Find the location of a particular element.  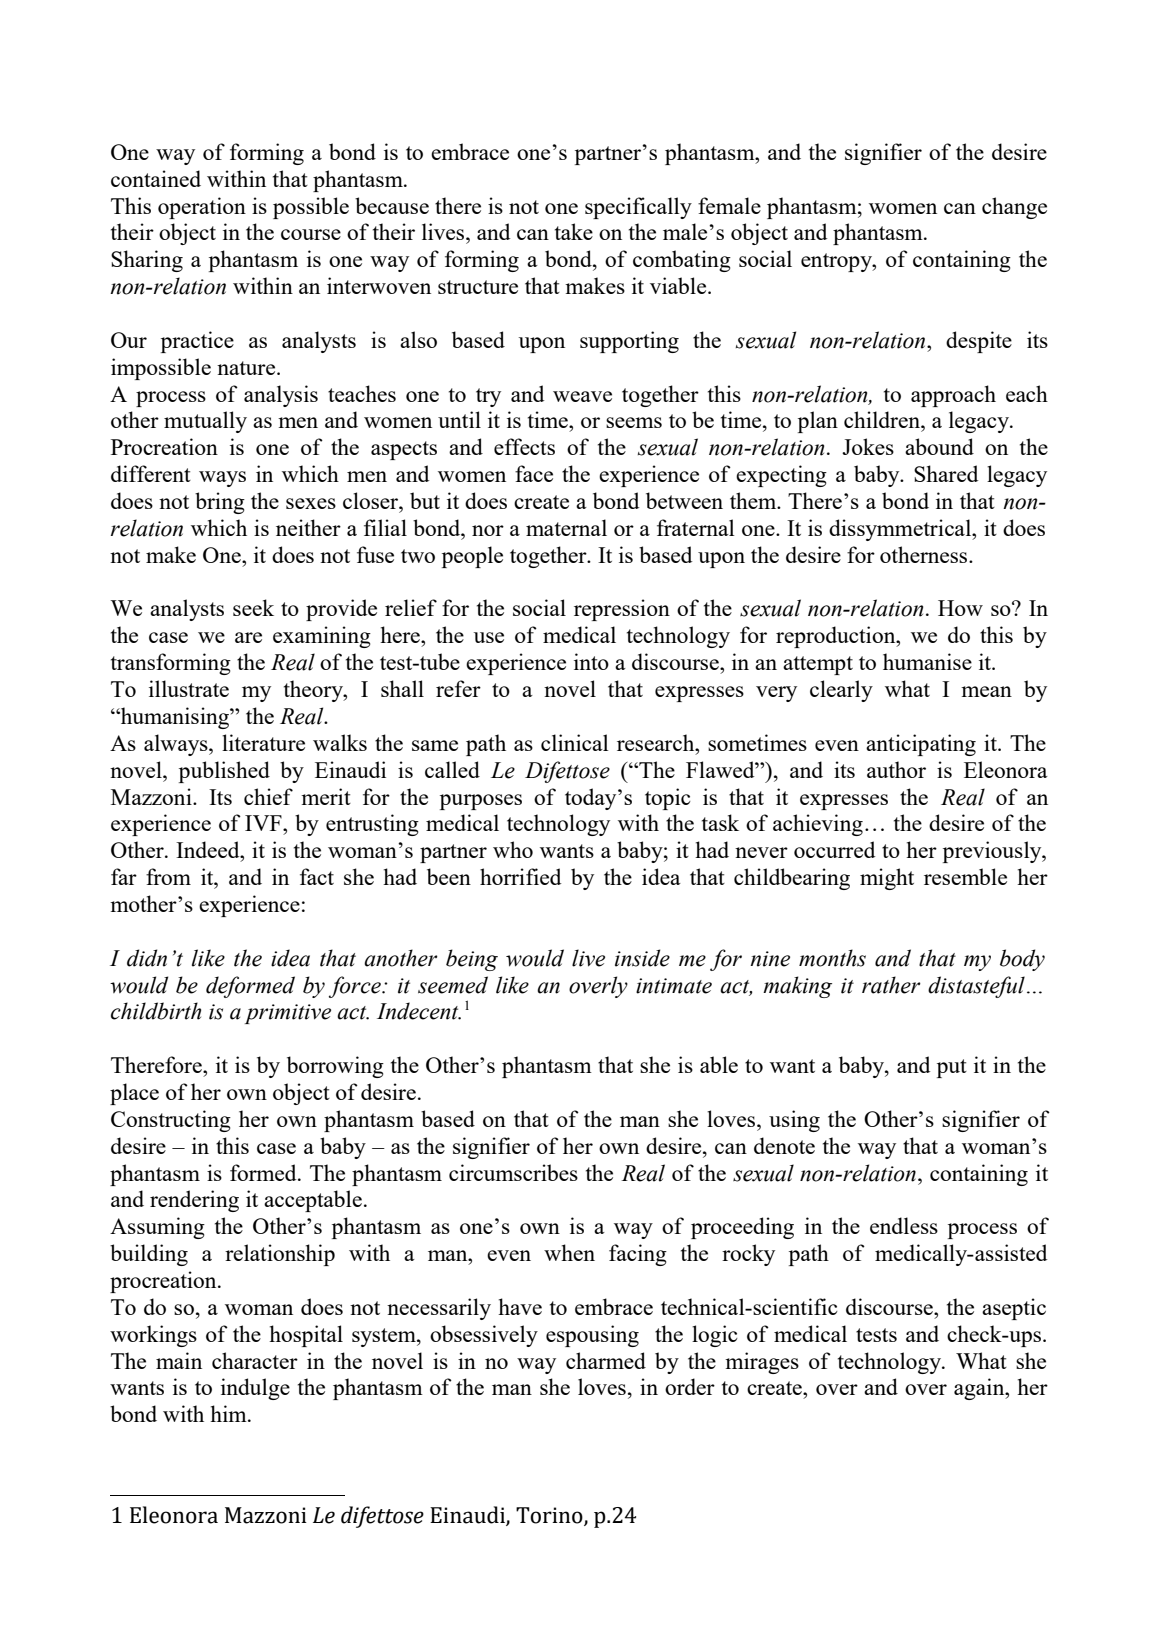

operation is located at coordinates (202, 208).
